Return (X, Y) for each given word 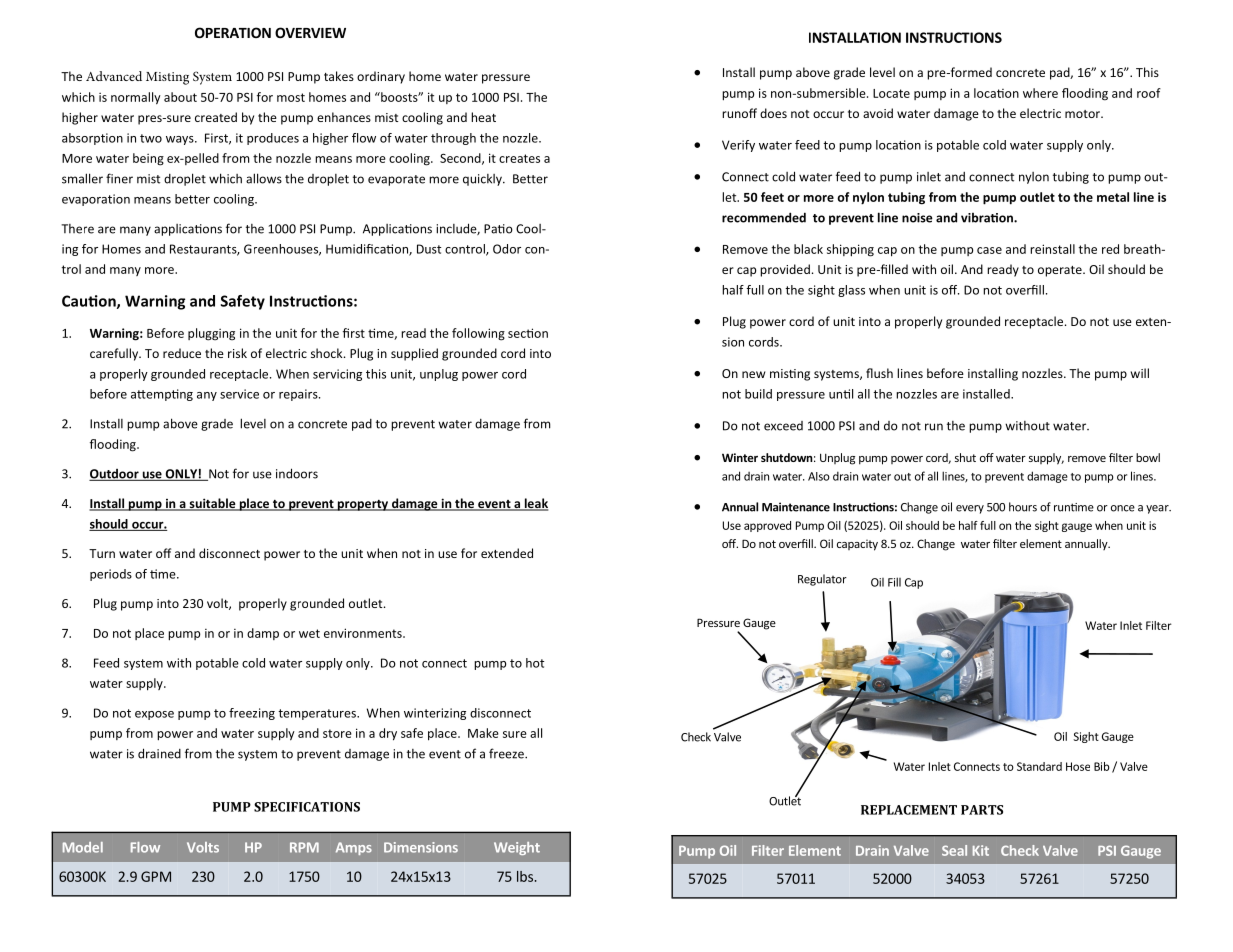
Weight (517, 848)
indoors (297, 473)
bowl (1148, 457)
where (1040, 93)
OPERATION (233, 32)
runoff (739, 113)
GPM (156, 876)
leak (535, 504)
